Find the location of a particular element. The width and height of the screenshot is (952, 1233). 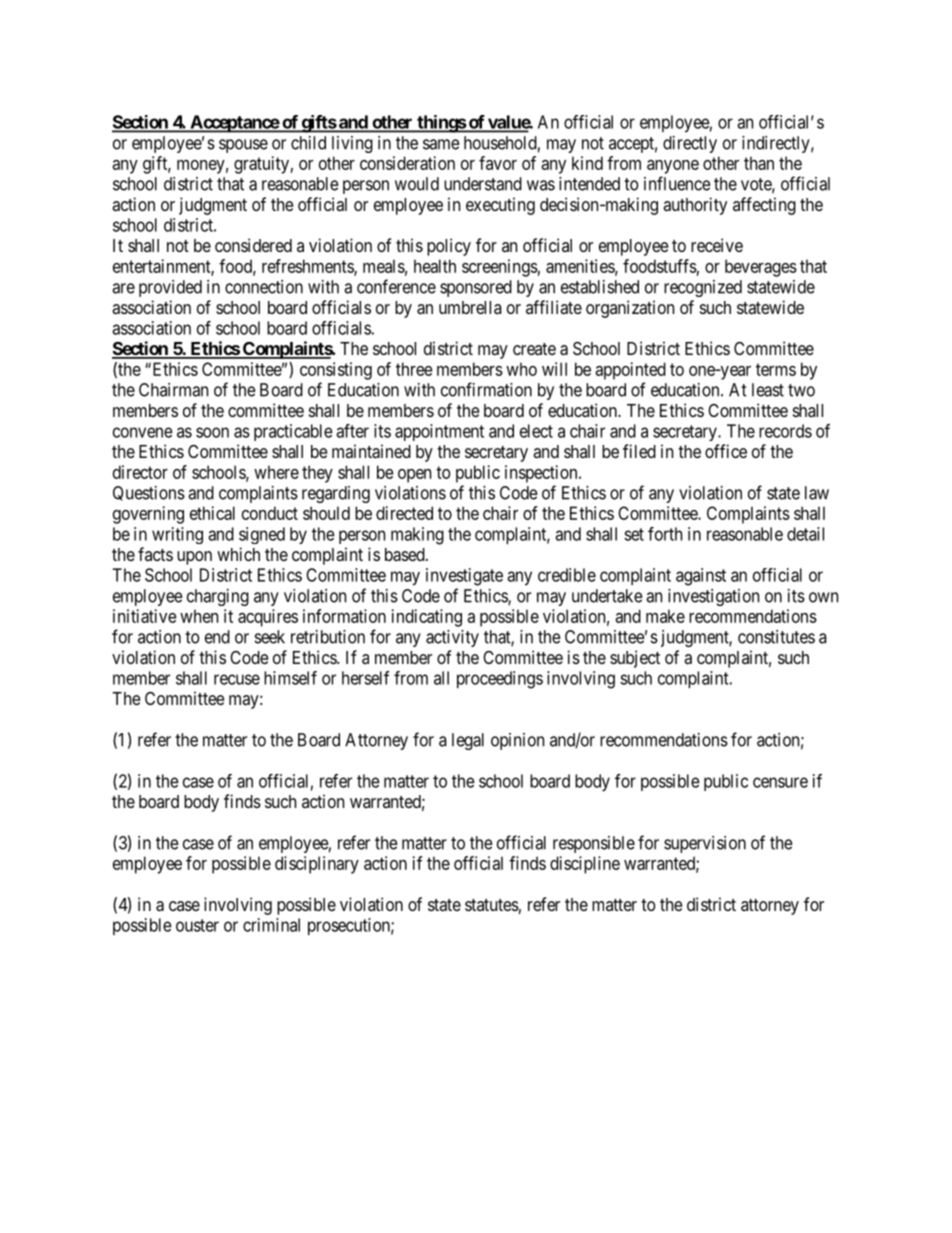

ouster is located at coordinates (197, 925).
